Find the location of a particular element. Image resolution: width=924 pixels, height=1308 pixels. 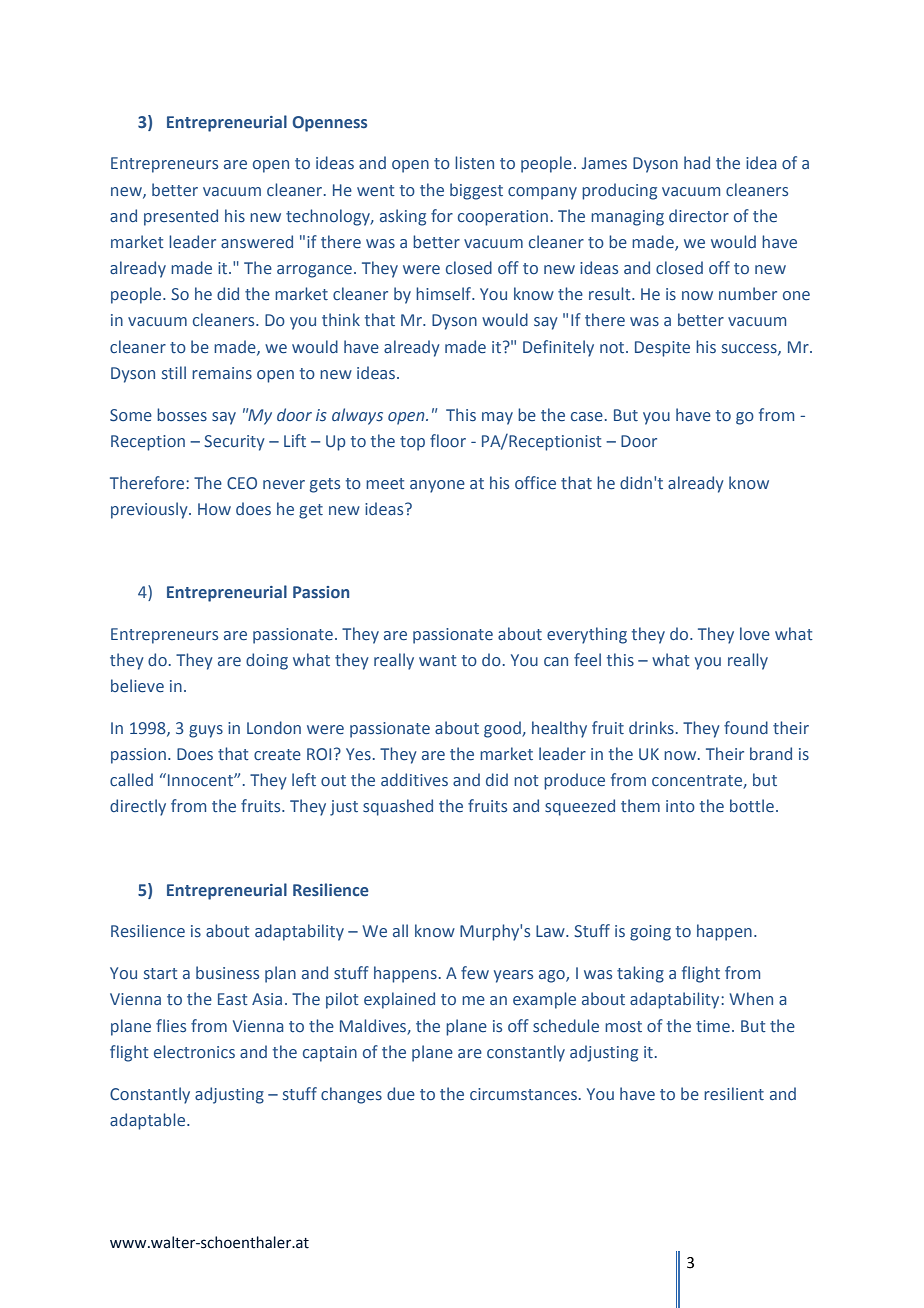

biggest is located at coordinates (476, 191).
